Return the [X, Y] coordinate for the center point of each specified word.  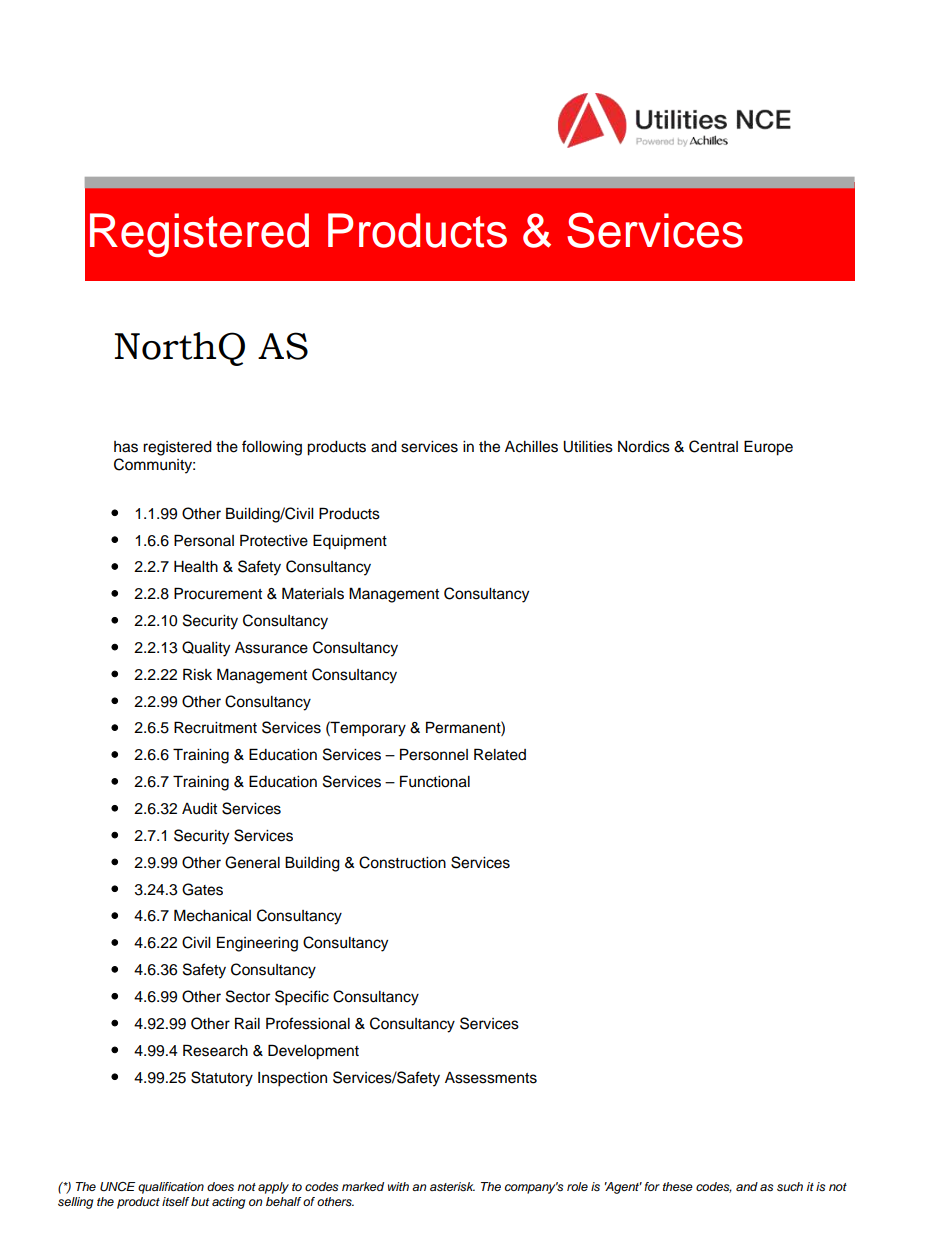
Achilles [531, 447]
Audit [199, 809]
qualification [171, 1188]
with [398, 1186]
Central [713, 446]
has [126, 447]
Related [500, 754]
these [678, 1187]
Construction [402, 862]
